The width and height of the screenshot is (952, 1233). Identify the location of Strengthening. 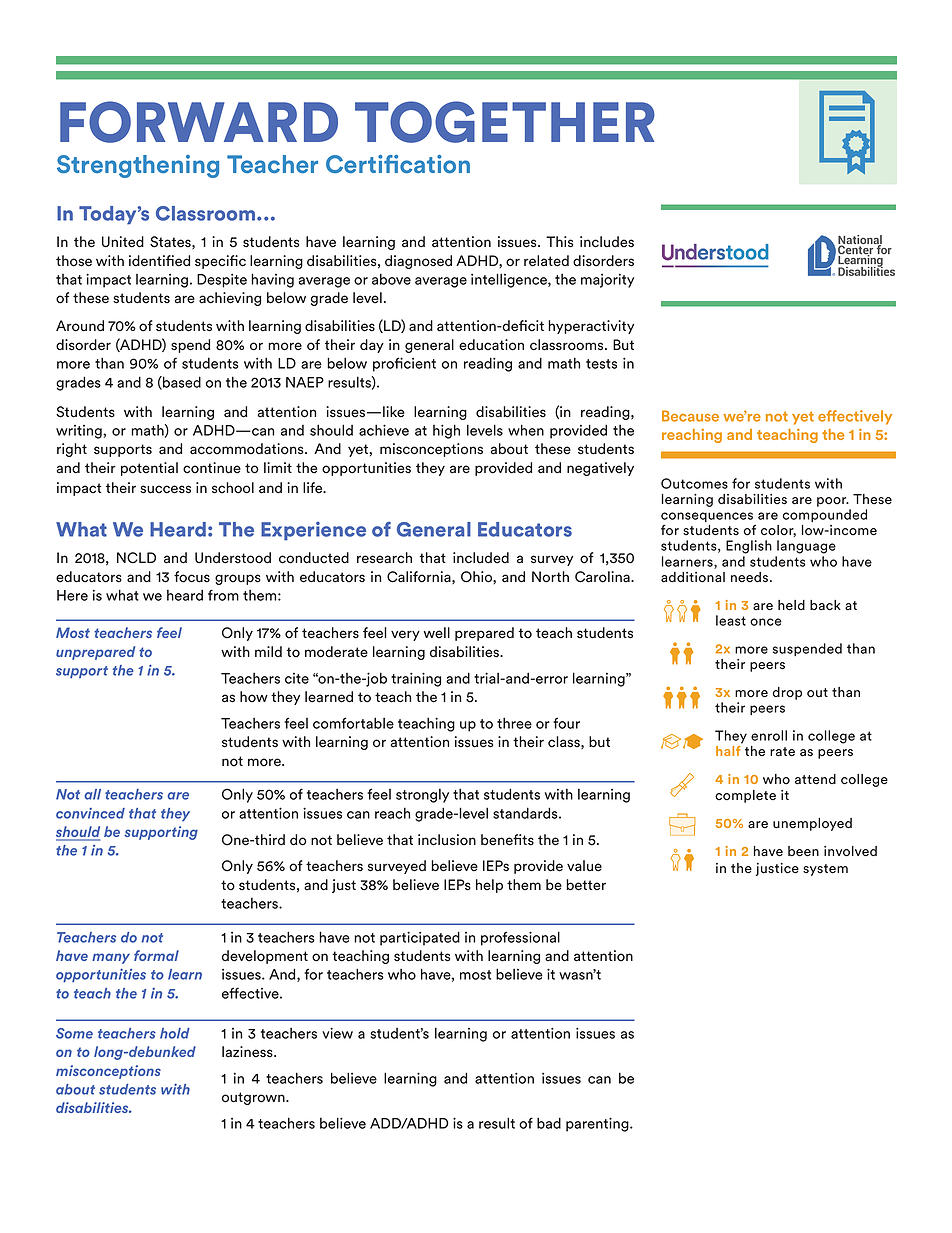
(138, 166).
